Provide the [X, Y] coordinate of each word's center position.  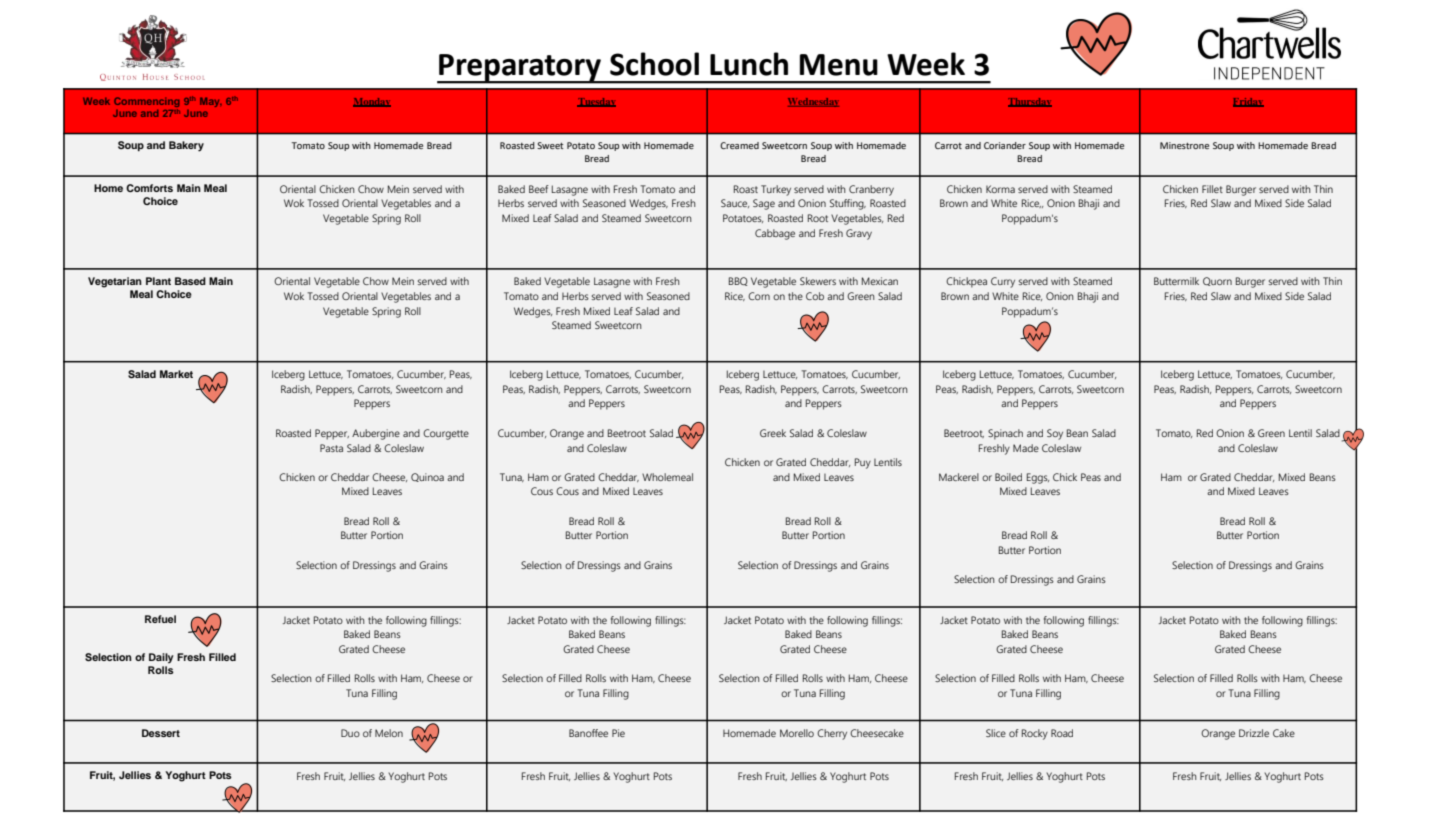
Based [190, 281]
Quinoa [427, 477]
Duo [350, 733]
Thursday [1030, 102]
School [654, 64]
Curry [1003, 282]
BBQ [738, 281]
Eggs [1038, 478]
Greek [773, 433]
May [211, 102]
